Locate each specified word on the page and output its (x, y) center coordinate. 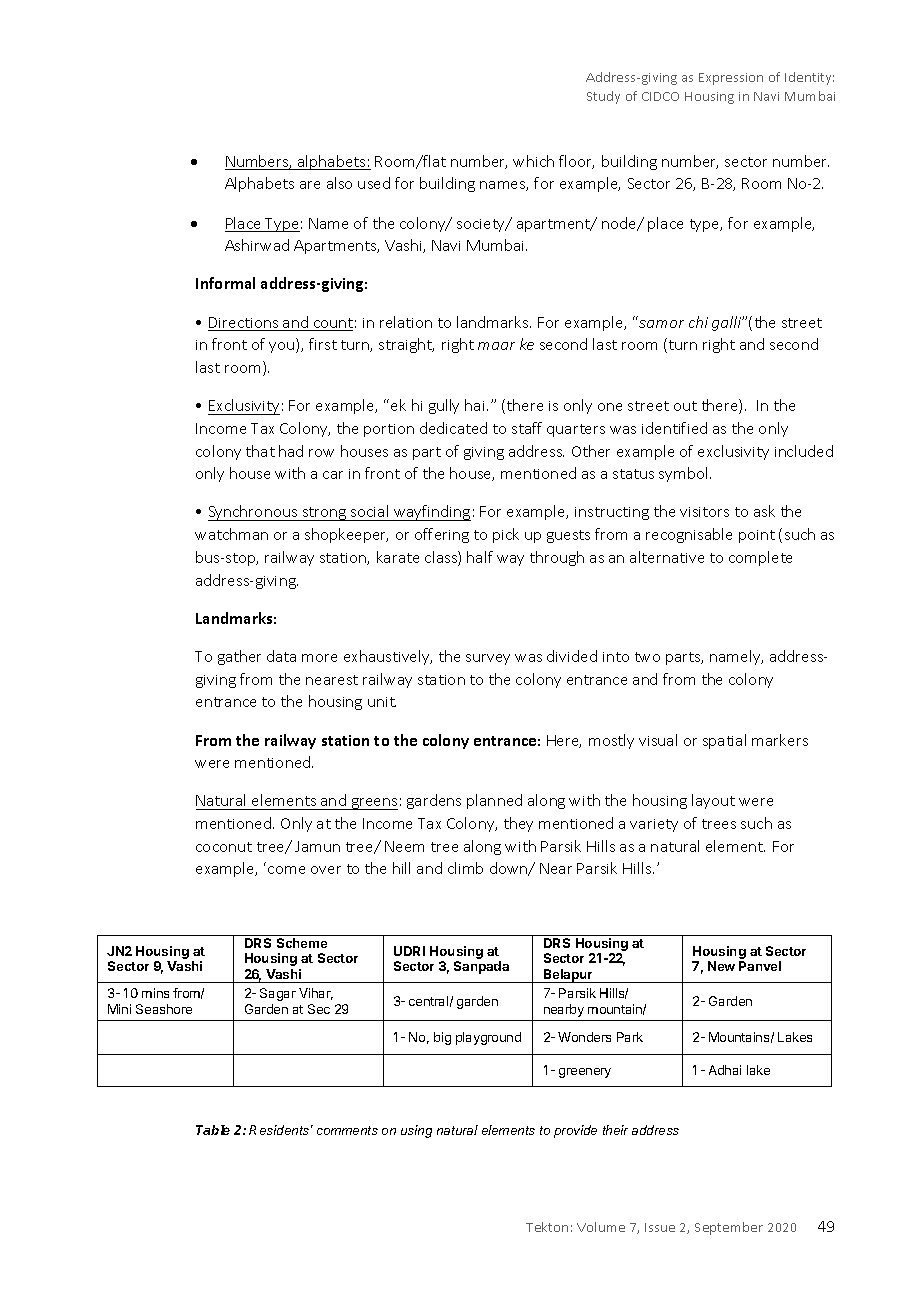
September (729, 1228)
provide (575, 1131)
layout (713, 801)
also (339, 183)
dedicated (453, 428)
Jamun (317, 846)
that (260, 451)
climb (465, 868)
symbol (685, 474)
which (533, 161)
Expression (731, 79)
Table (213, 1130)
